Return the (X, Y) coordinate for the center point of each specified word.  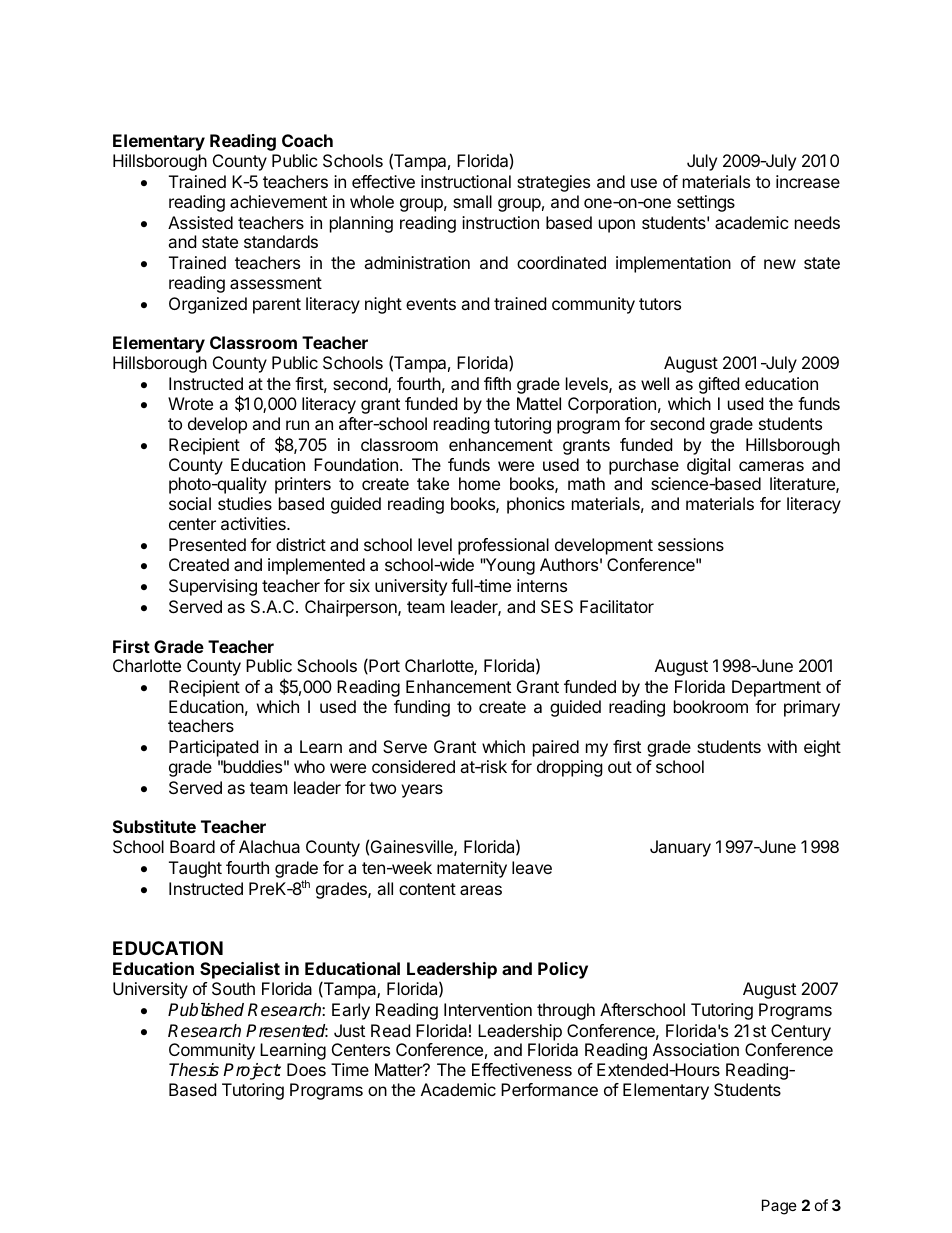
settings (706, 203)
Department (776, 688)
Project (252, 1071)
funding (422, 708)
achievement (278, 201)
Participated (213, 748)
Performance (549, 1089)
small (472, 201)
